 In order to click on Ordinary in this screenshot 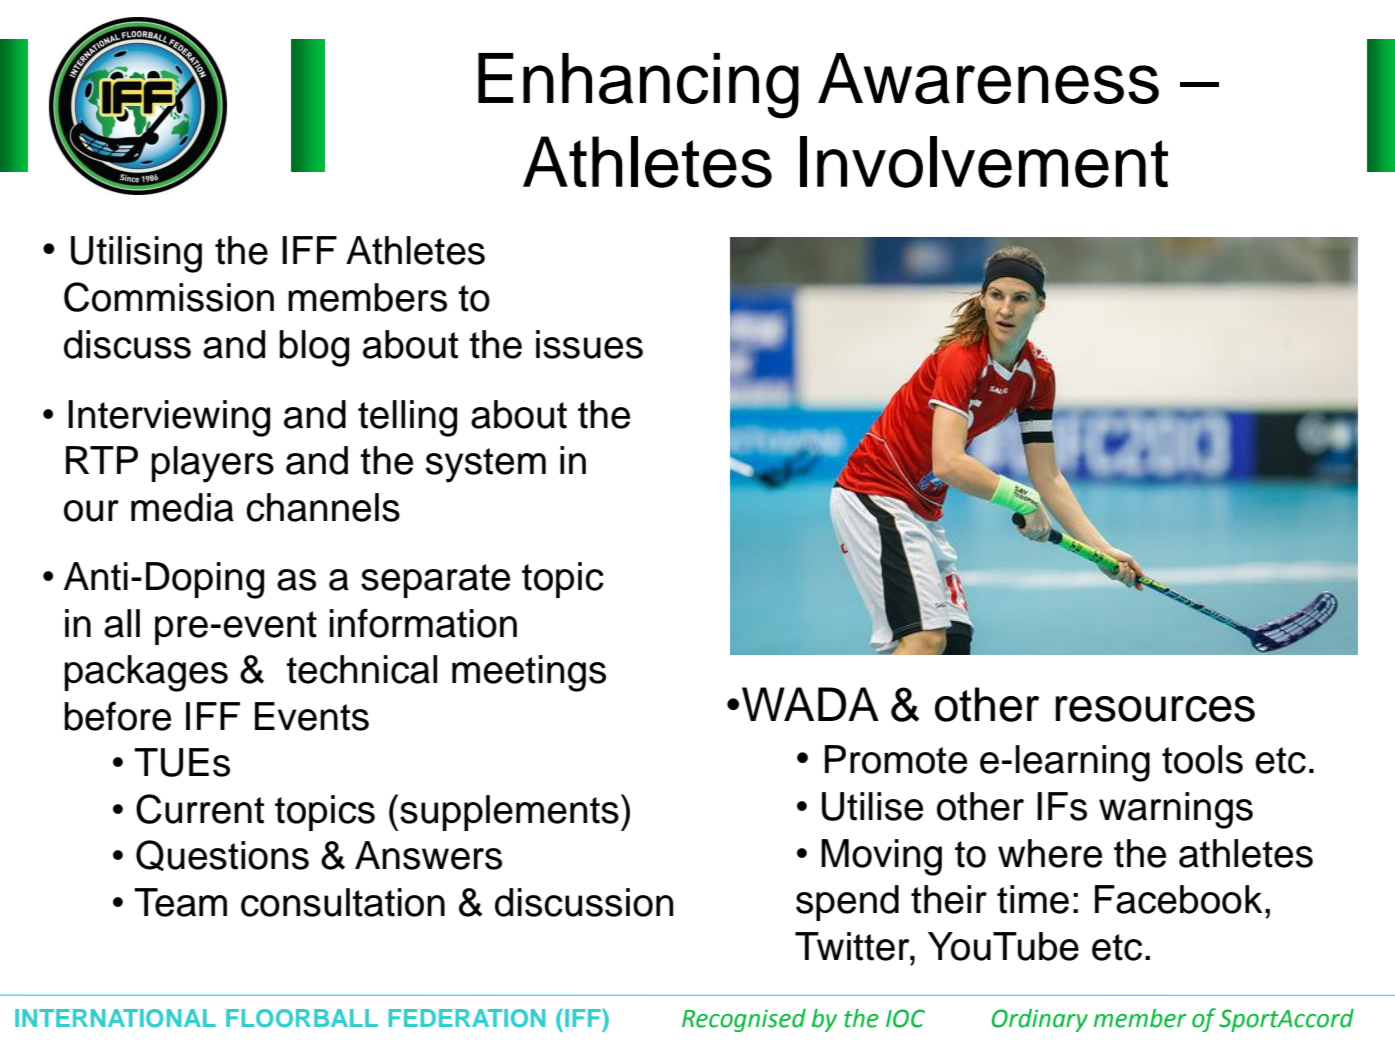, I will do `click(1040, 1020)`.
